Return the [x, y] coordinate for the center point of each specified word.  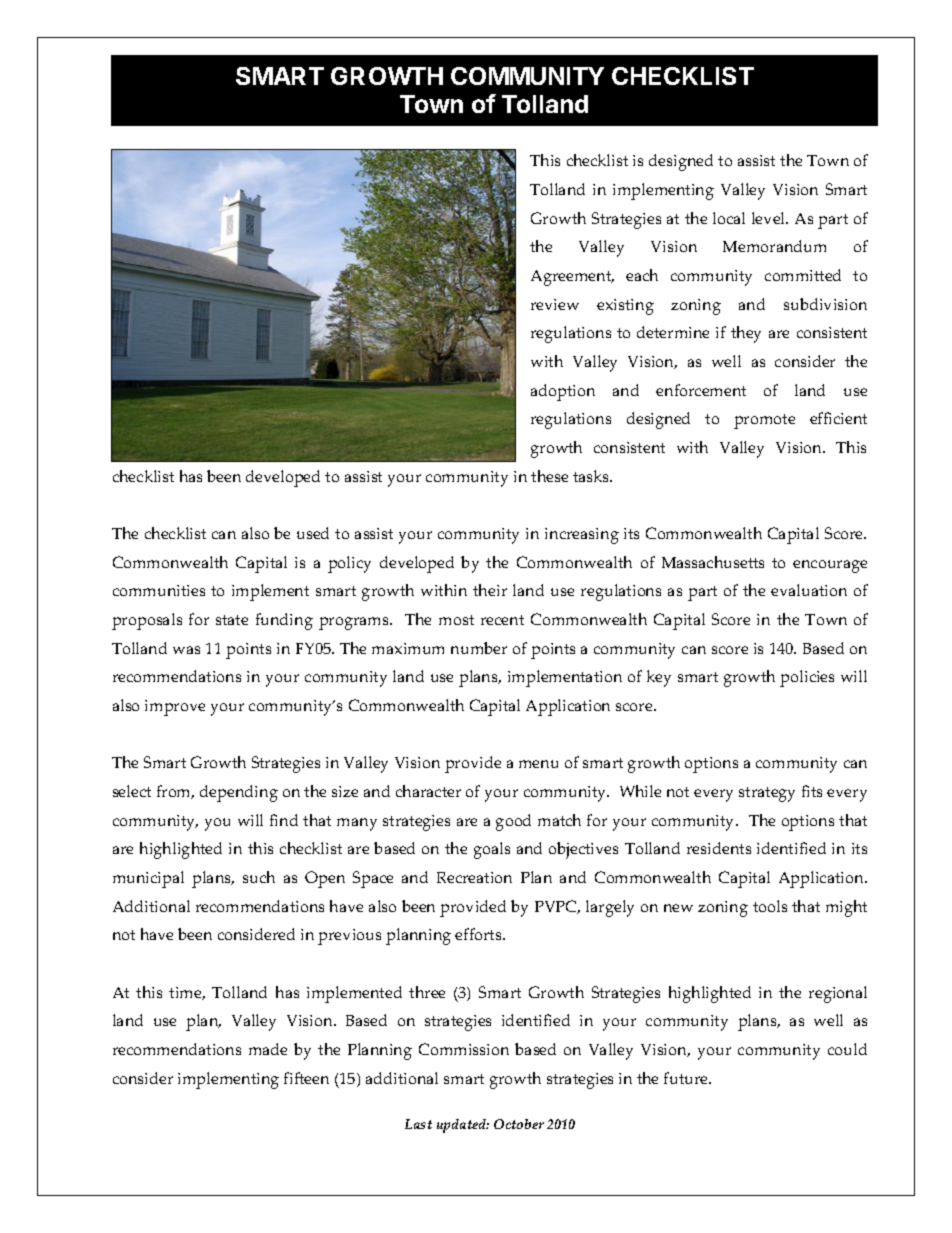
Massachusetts [713, 562]
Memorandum [774, 246]
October [519, 1124]
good [513, 822]
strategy [767, 794]
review [555, 304]
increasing [582, 536]
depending [239, 793]
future [687, 1078]
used [313, 533]
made [268, 1049]
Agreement [572, 278]
